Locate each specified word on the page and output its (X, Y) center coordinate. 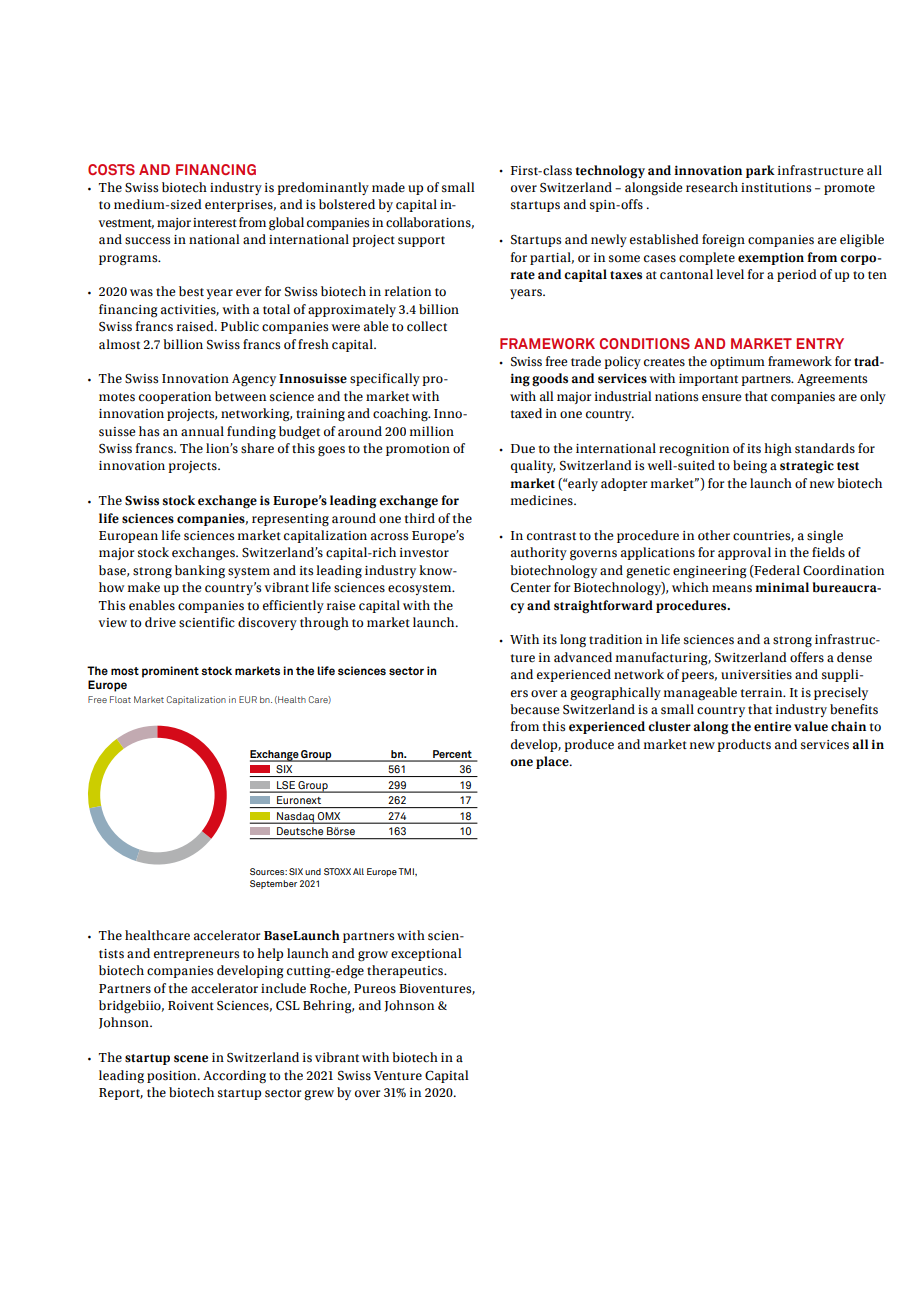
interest (215, 223)
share (257, 448)
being (750, 467)
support (421, 241)
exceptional (426, 954)
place (553, 762)
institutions (776, 188)
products (744, 745)
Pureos (375, 989)
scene (191, 1059)
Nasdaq (295, 818)
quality (533, 466)
